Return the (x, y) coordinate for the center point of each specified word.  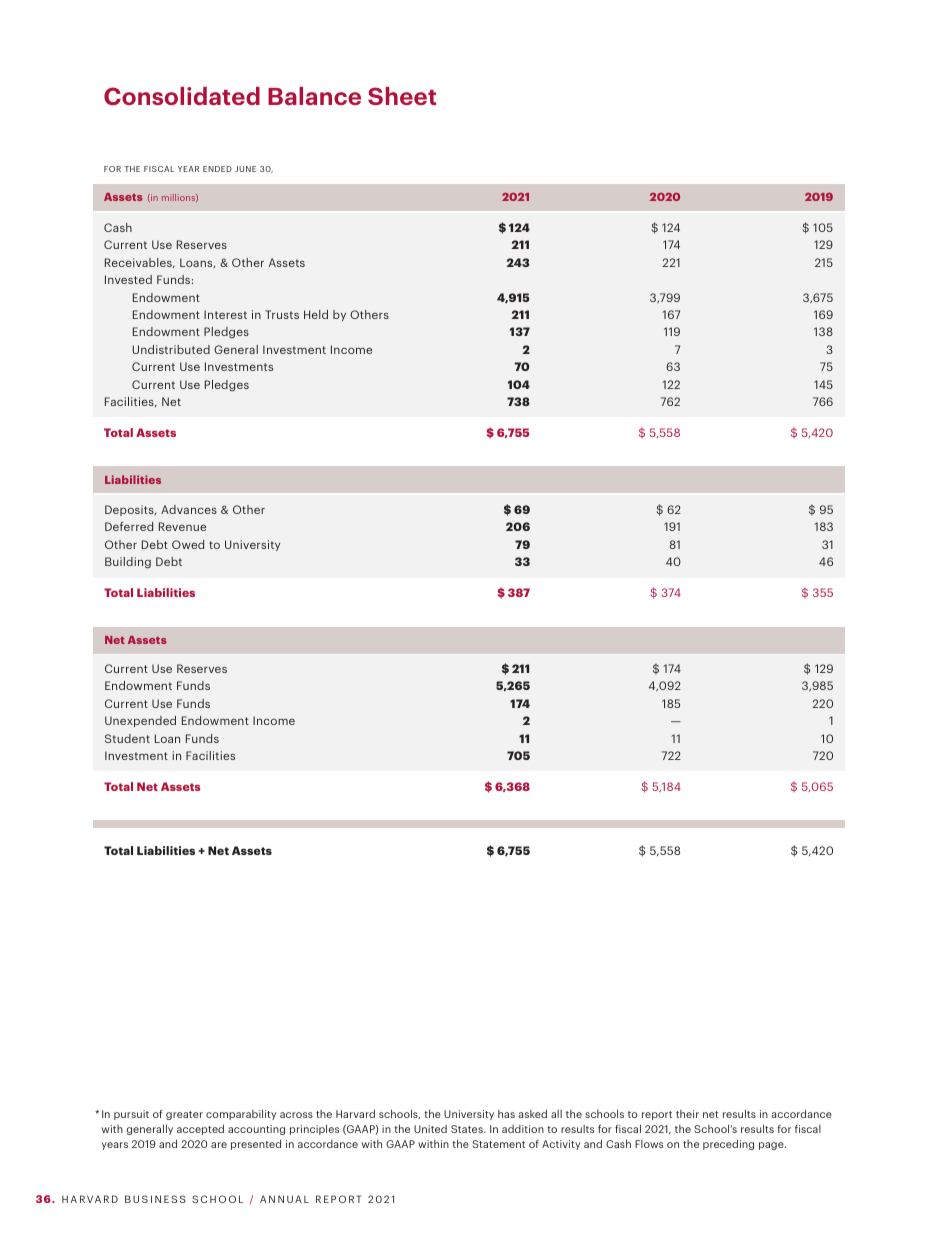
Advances (189, 509)
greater (184, 1115)
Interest (225, 314)
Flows (649, 1144)
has (506, 1114)
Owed (188, 544)
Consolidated (182, 96)
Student (127, 738)
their (687, 1114)
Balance (314, 96)
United (430, 1129)
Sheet (402, 96)
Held (316, 314)
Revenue (182, 526)
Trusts (282, 314)
